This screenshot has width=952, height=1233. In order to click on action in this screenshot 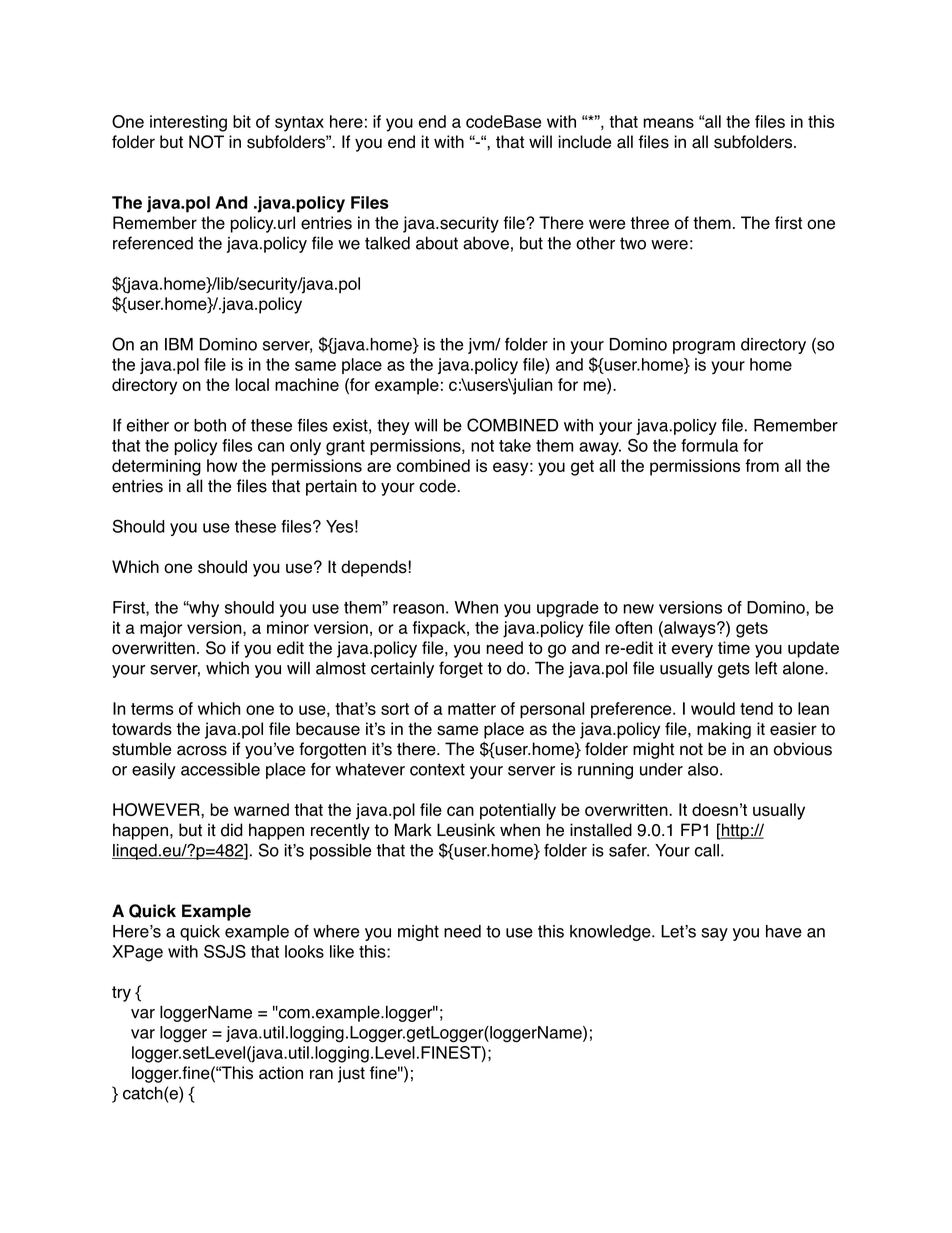, I will do `click(281, 1073)`.
